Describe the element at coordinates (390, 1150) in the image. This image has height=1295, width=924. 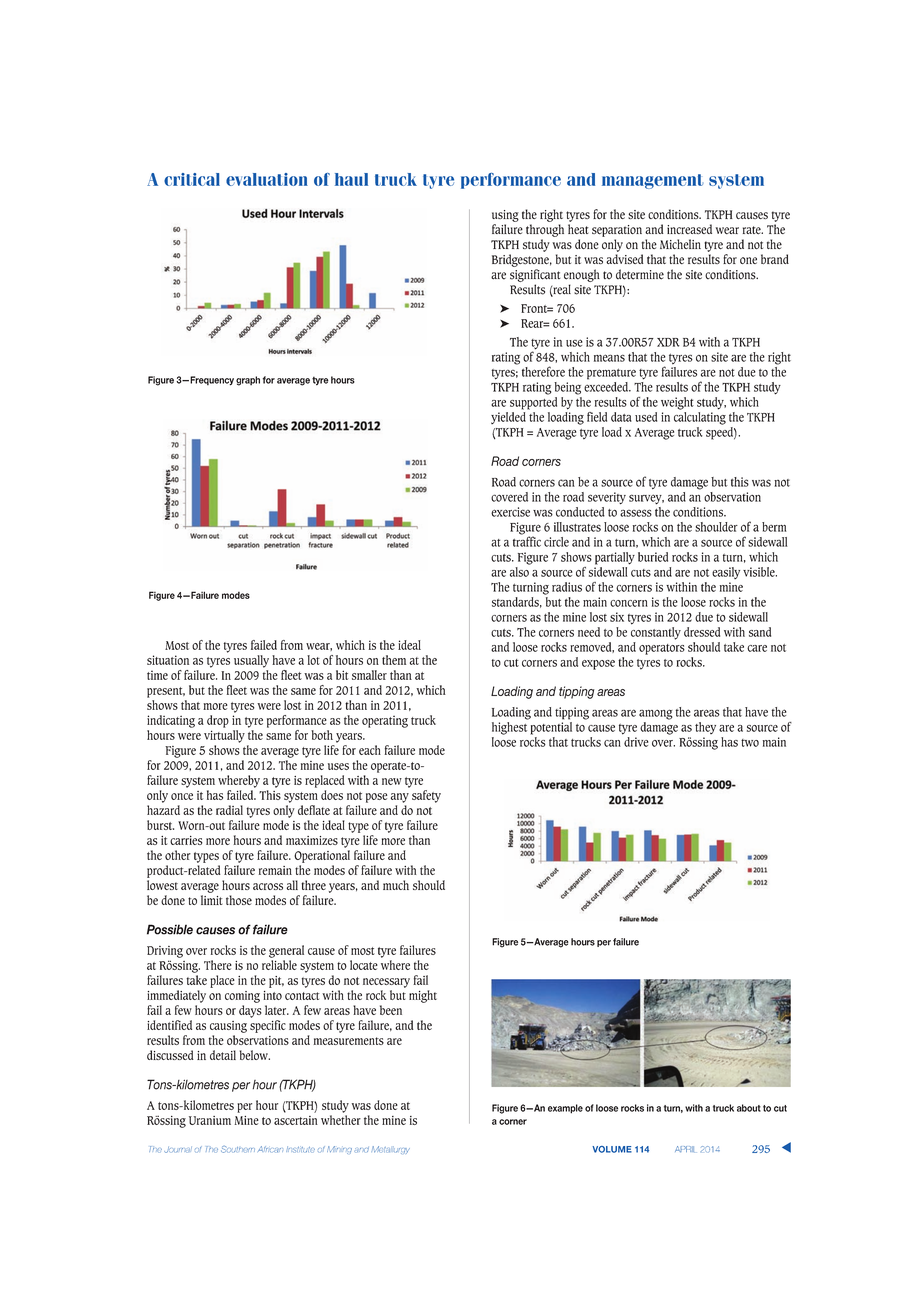
I see `Metallurgy` at that location.
